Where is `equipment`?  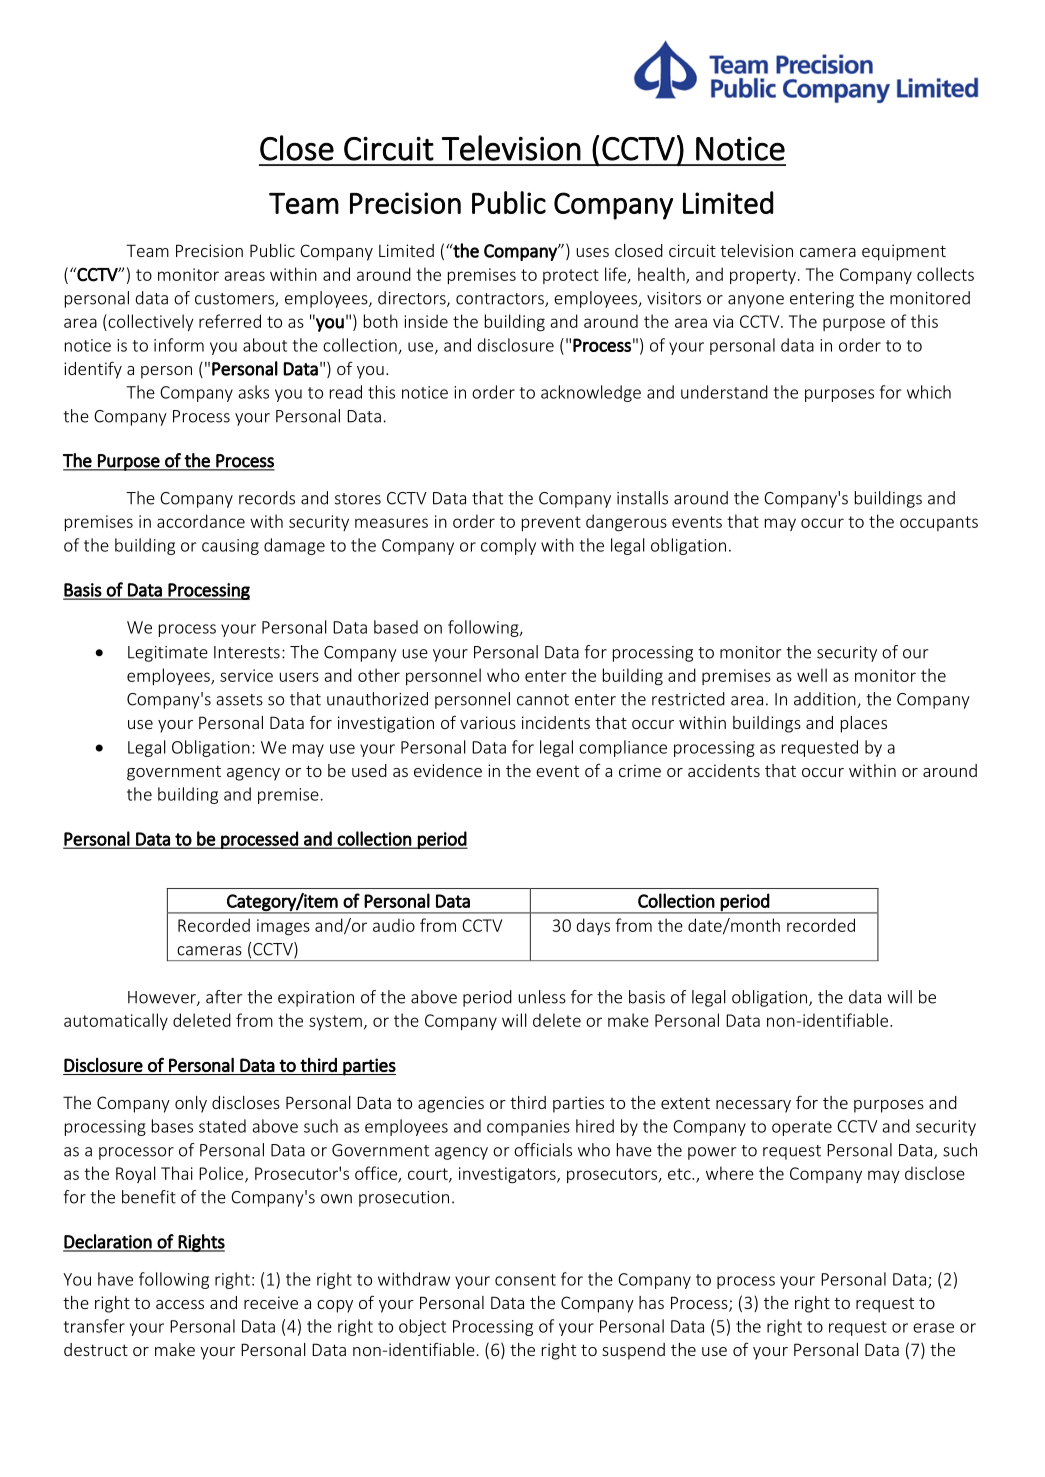 equipment is located at coordinates (904, 252).
